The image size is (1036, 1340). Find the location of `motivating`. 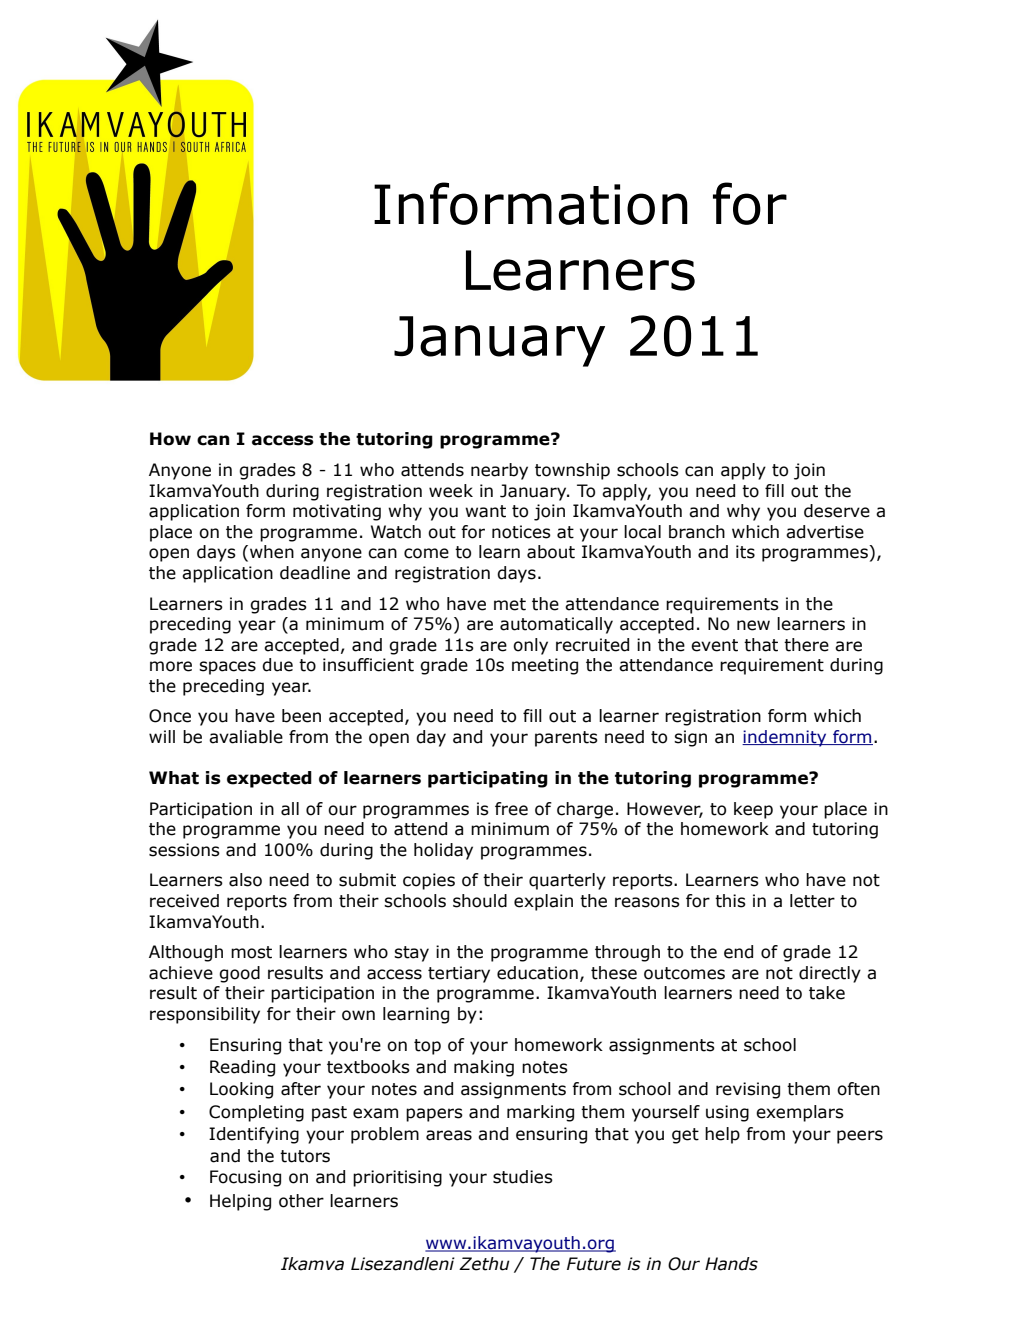

motivating is located at coordinates (337, 512).
